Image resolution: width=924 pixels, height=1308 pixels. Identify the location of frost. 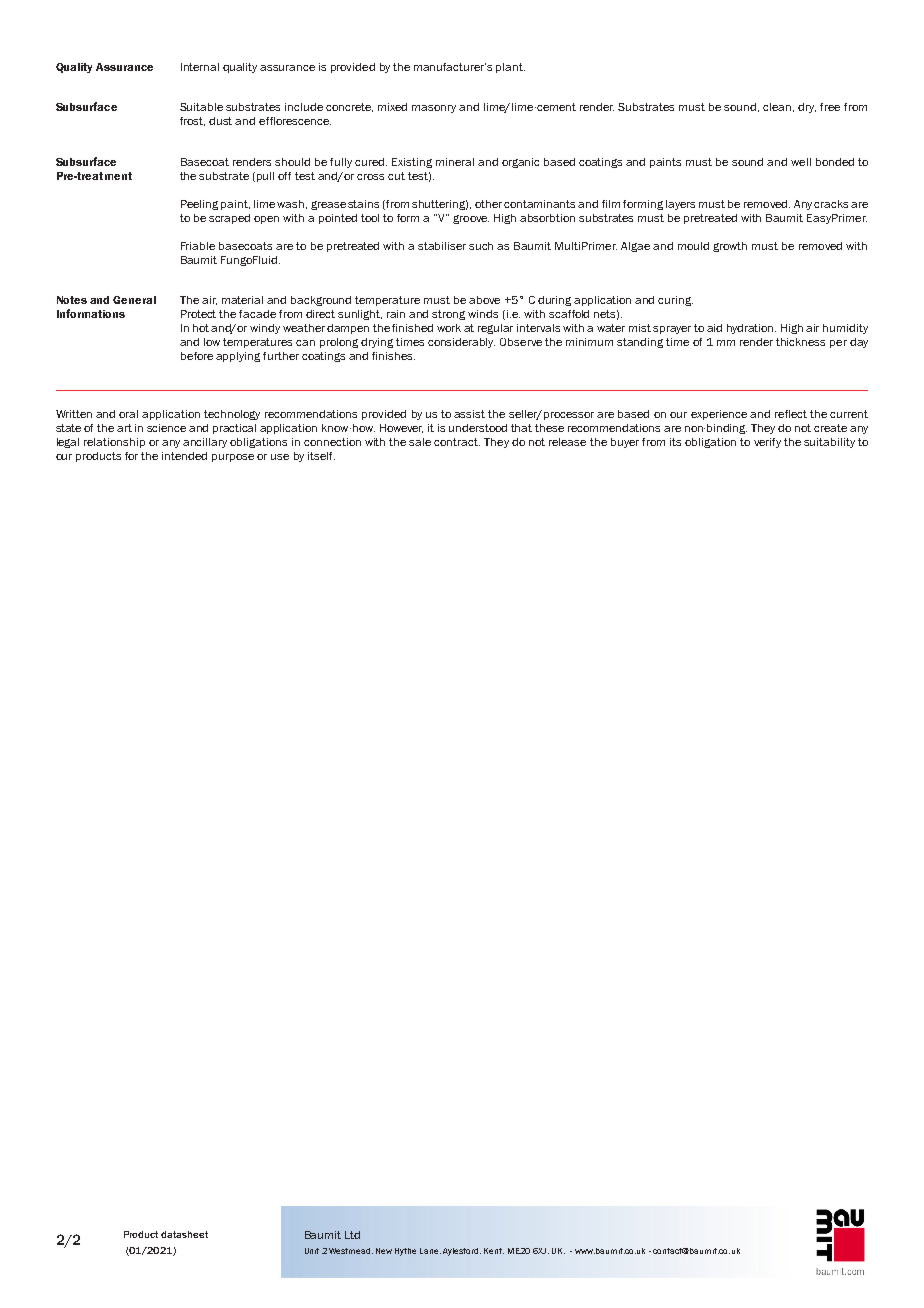
(192, 121).
